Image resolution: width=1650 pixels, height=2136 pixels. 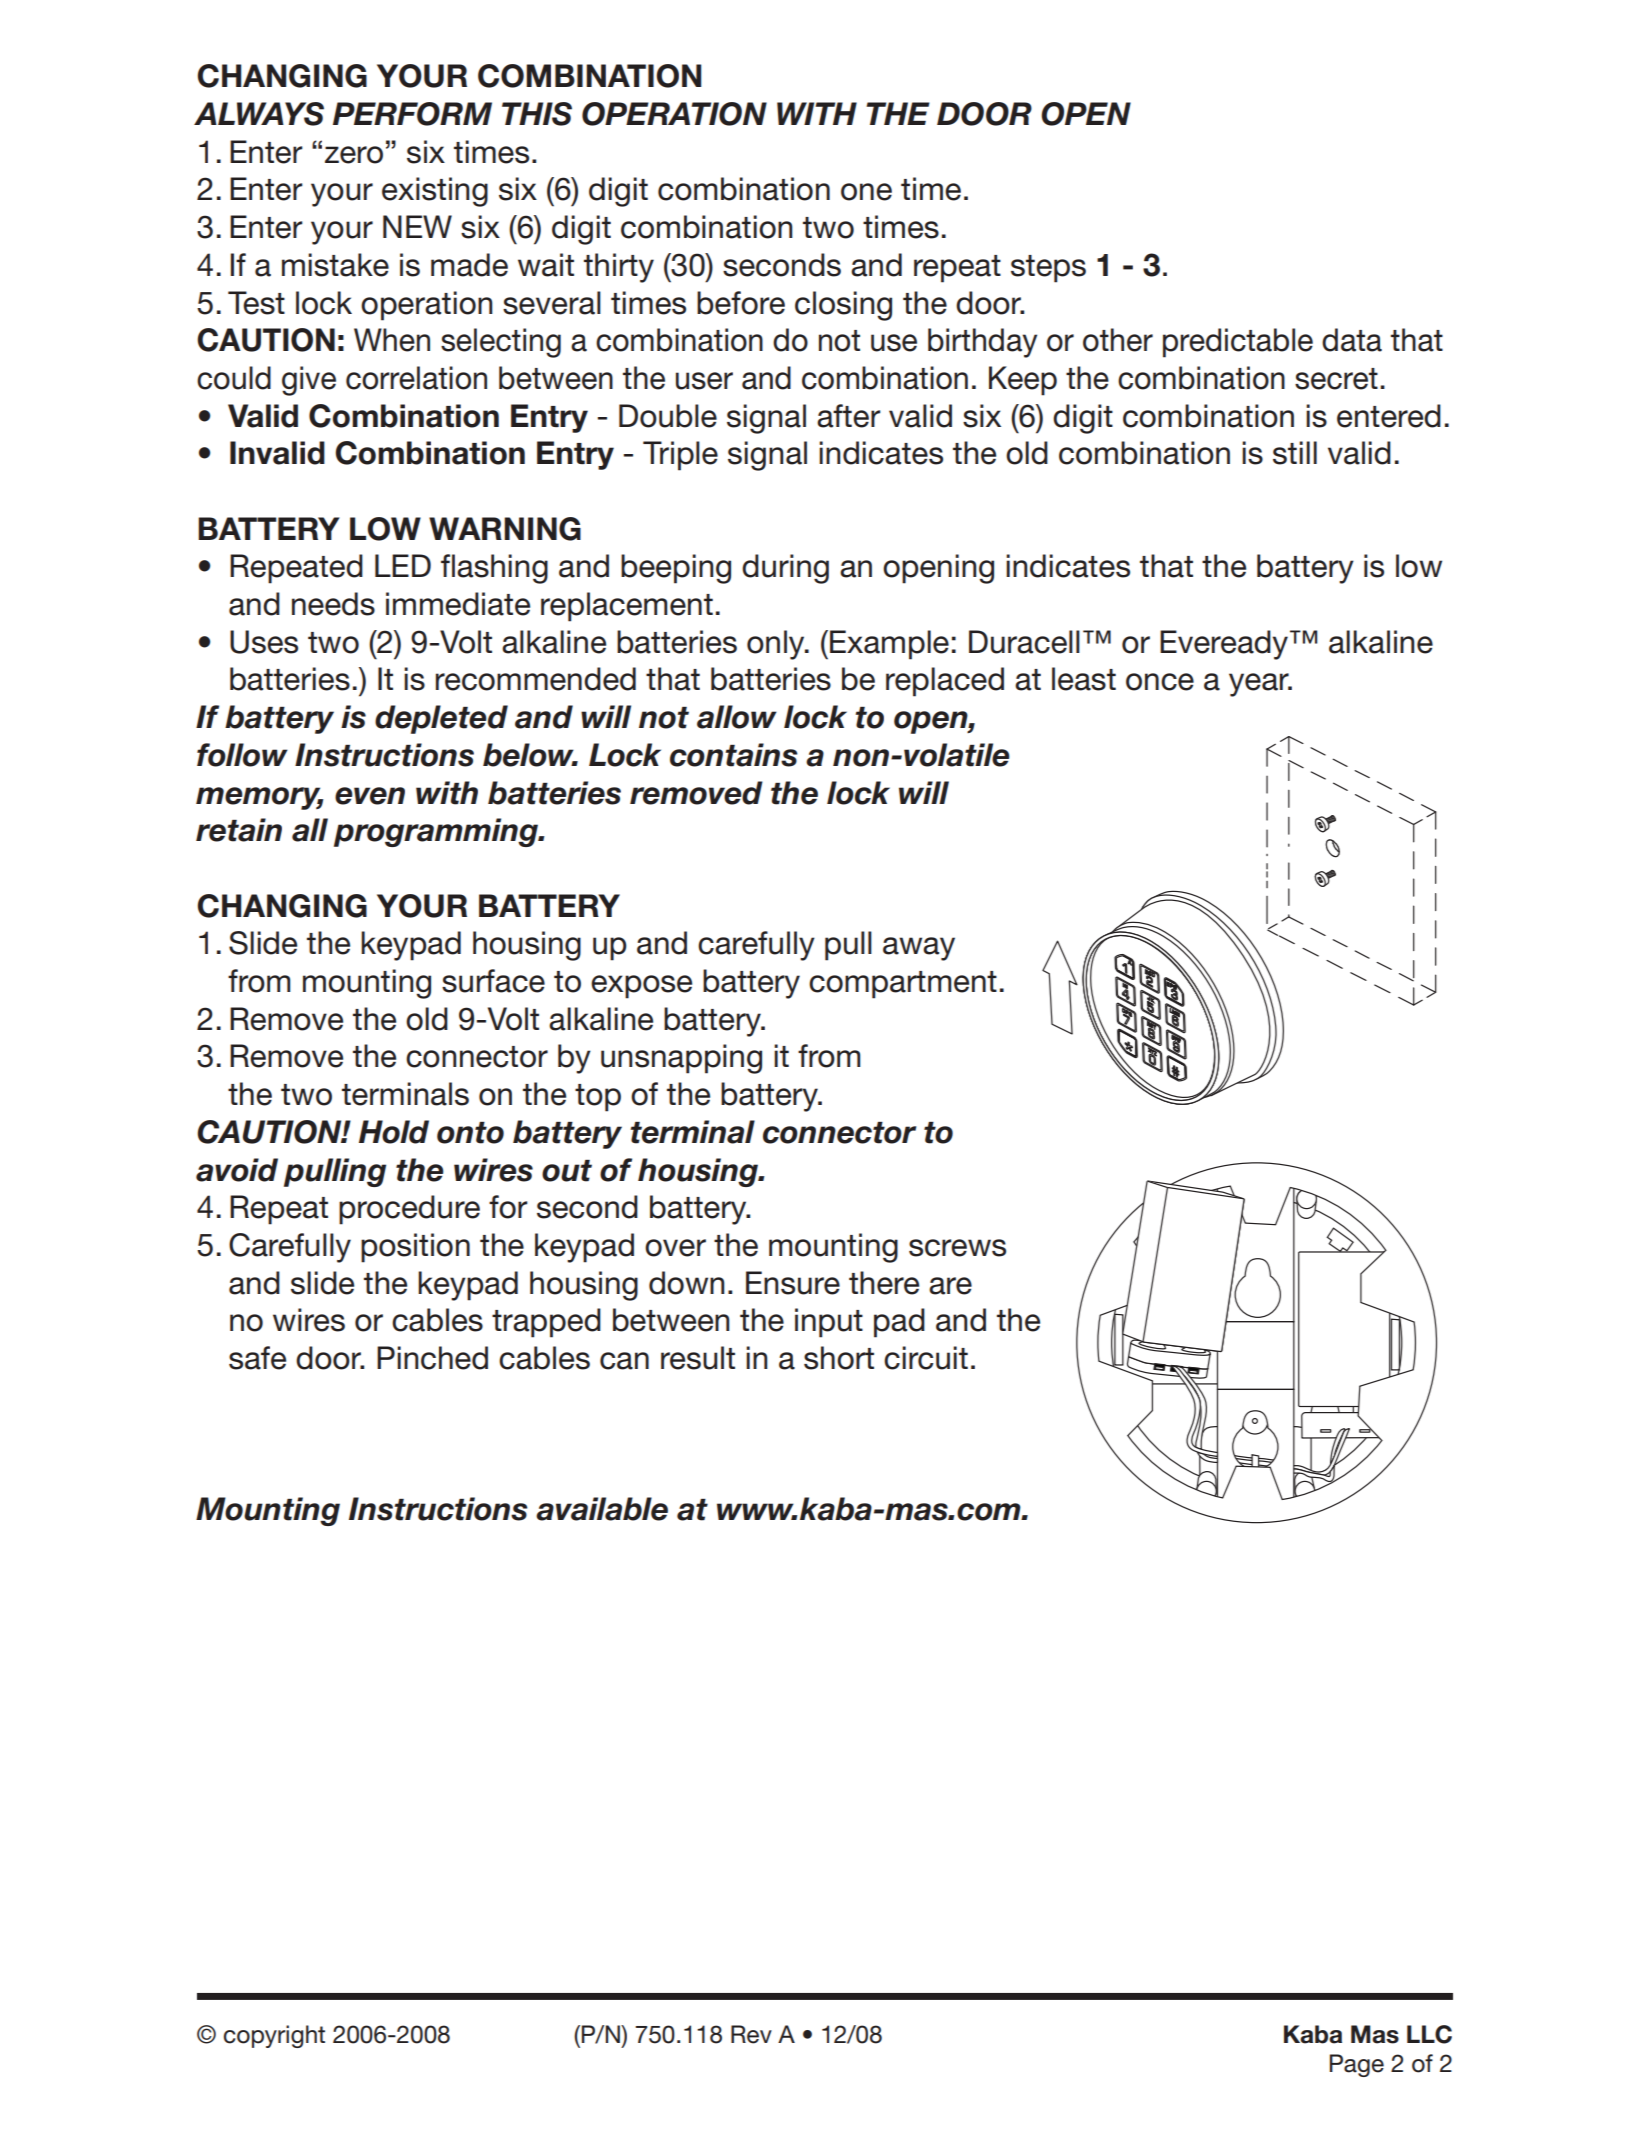 What do you see at coordinates (785, 569) in the screenshot?
I see `during` at bounding box center [785, 569].
